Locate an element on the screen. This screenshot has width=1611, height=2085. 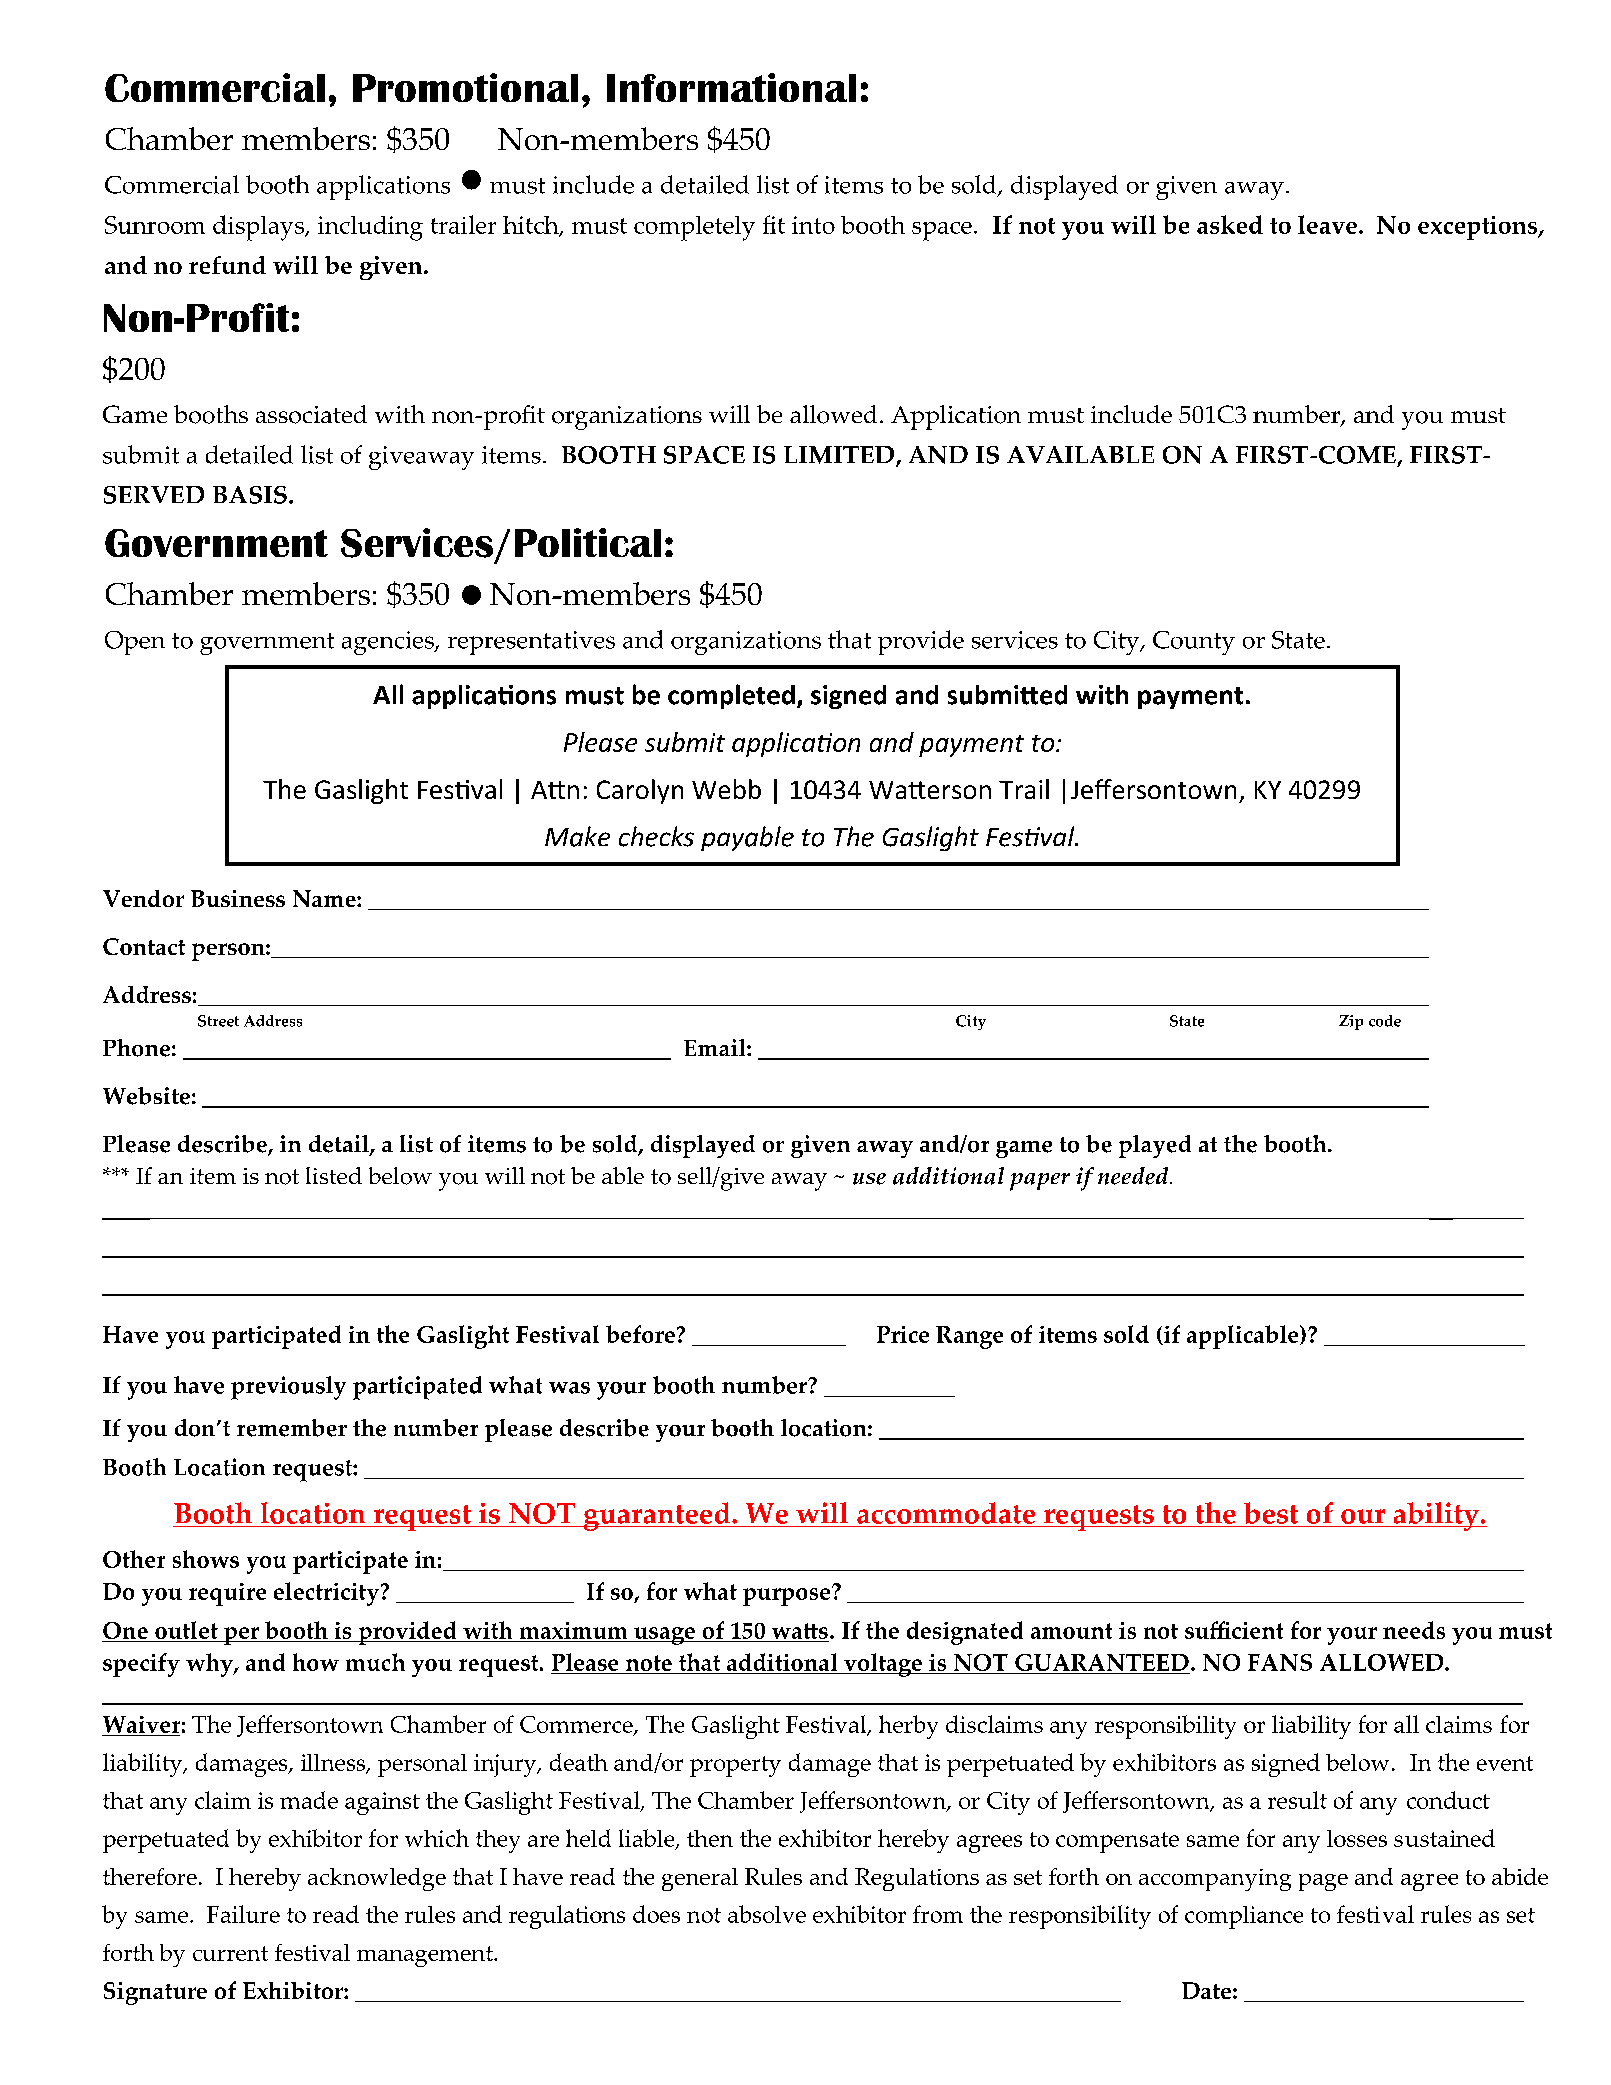
County is located at coordinates (1194, 643).
